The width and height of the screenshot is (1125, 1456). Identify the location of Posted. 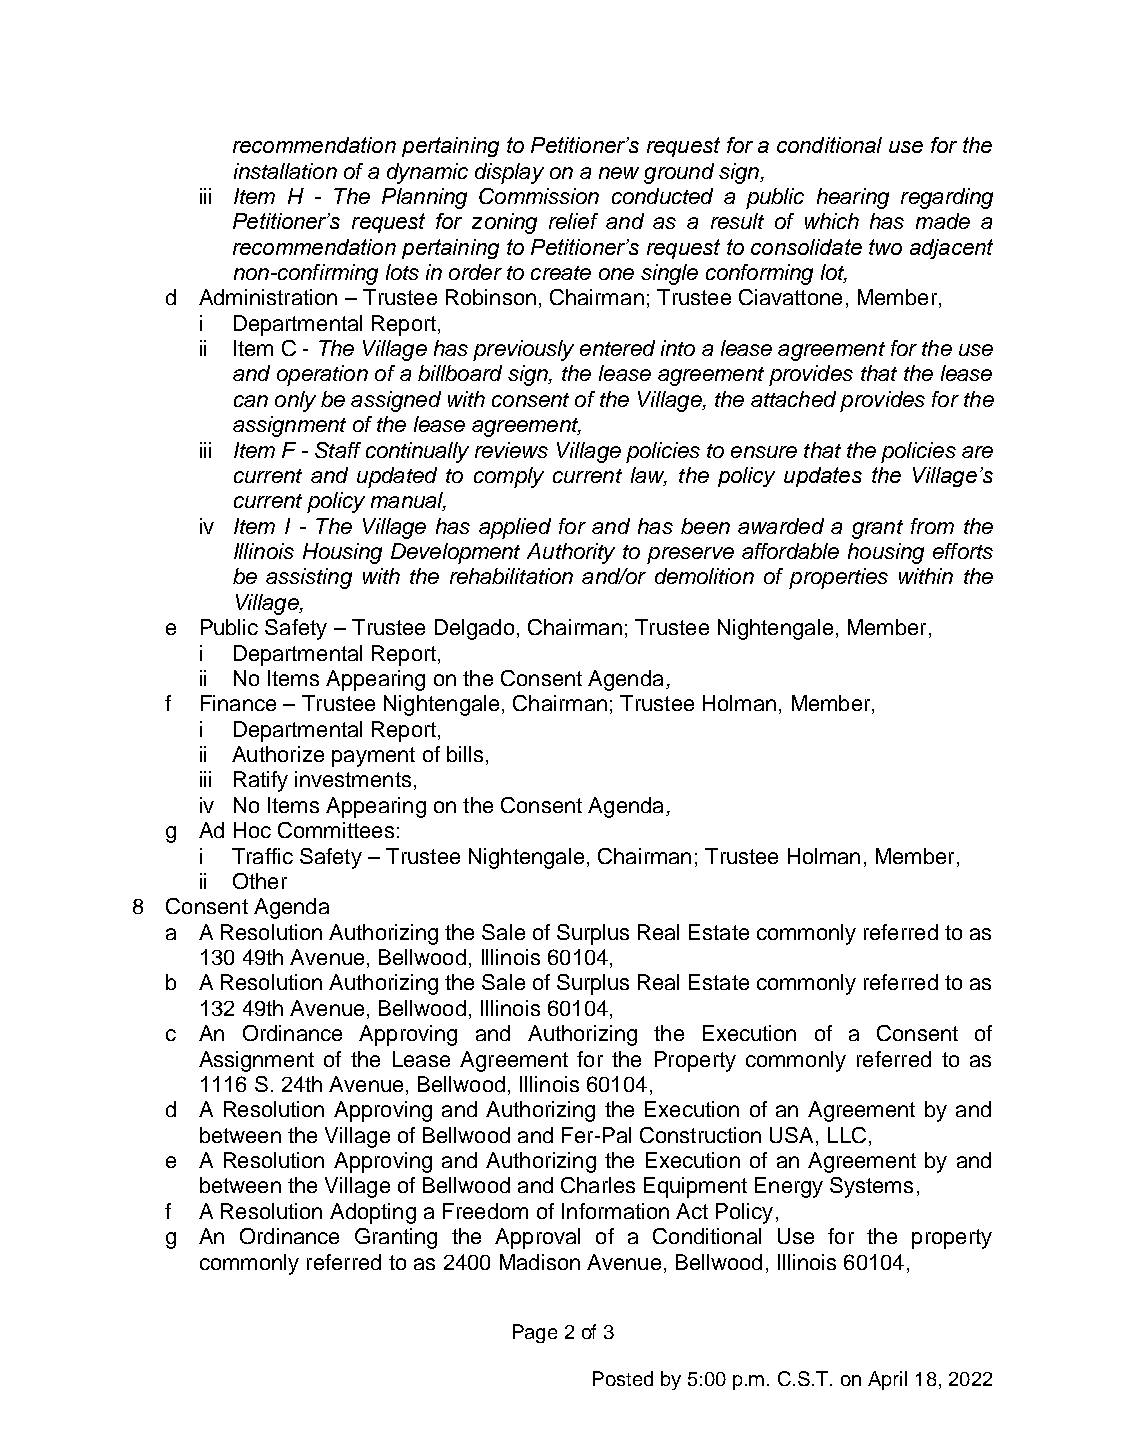
(623, 1378).
